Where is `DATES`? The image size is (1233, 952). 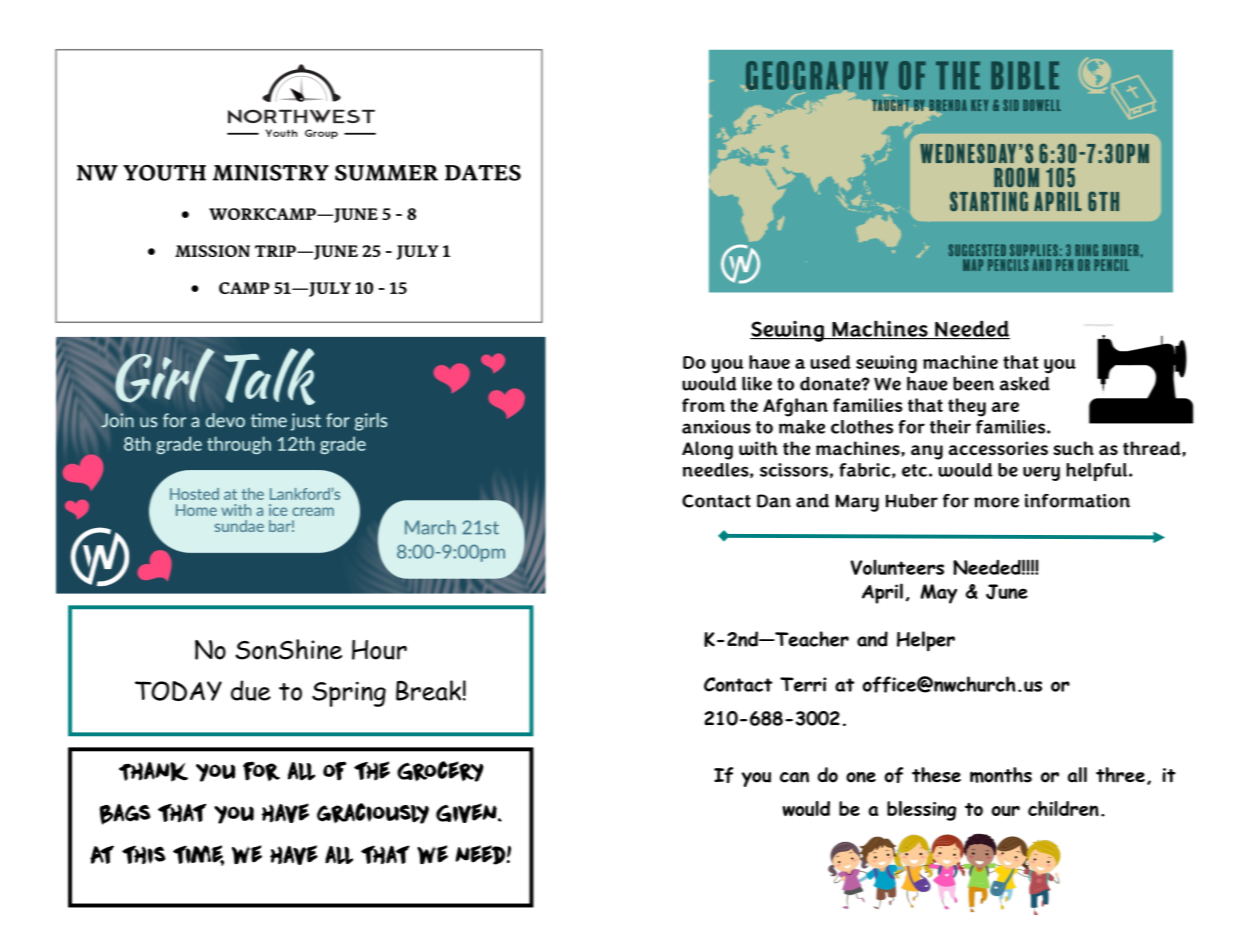 DATES is located at coordinates (483, 173).
